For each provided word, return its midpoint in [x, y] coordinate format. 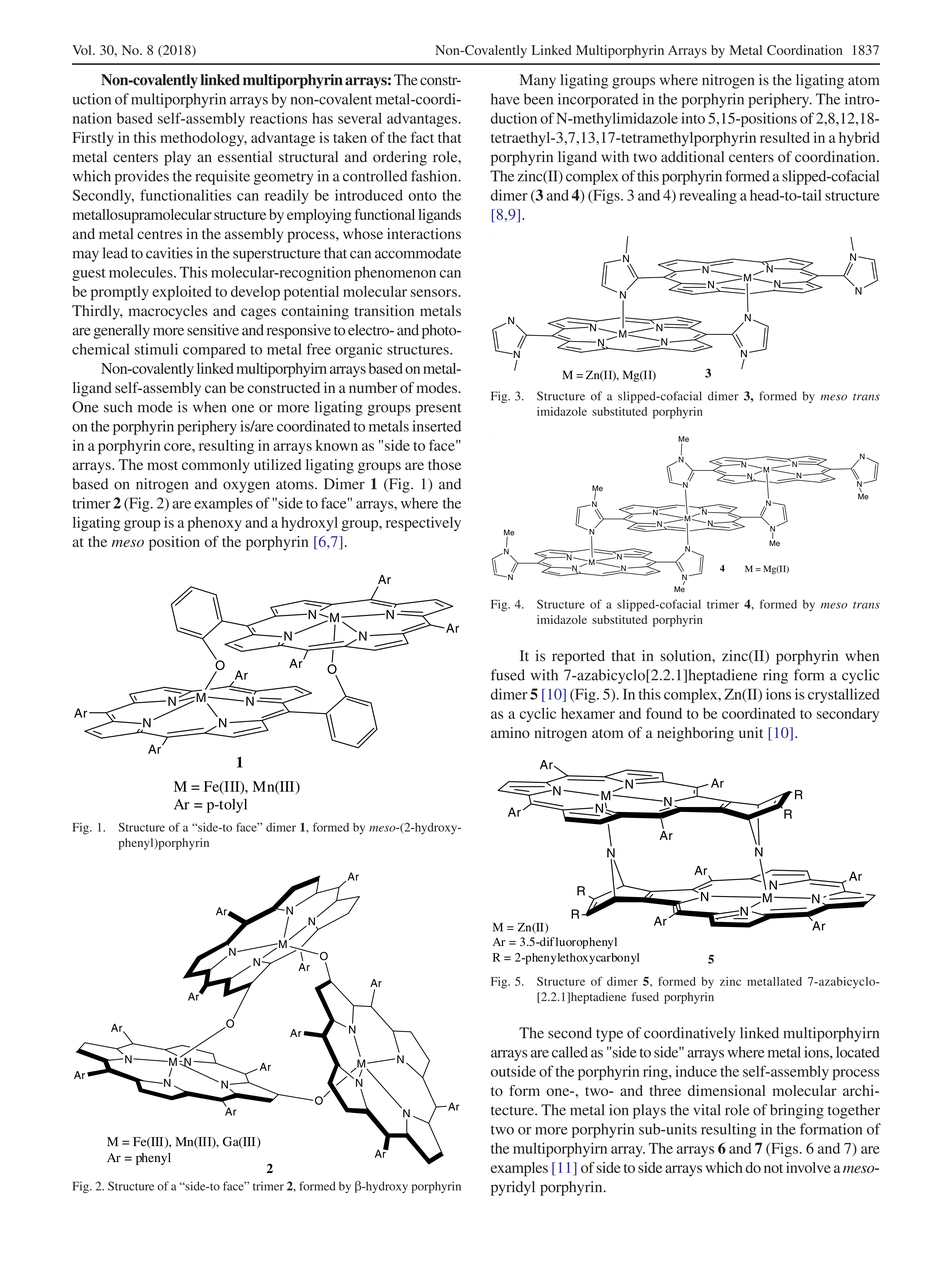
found [664, 713]
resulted [785, 137]
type [609, 1035]
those [444, 464]
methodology [203, 139]
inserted [437, 426]
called [570, 1052]
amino [510, 732]
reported [578, 657]
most [162, 465]
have [505, 99]
